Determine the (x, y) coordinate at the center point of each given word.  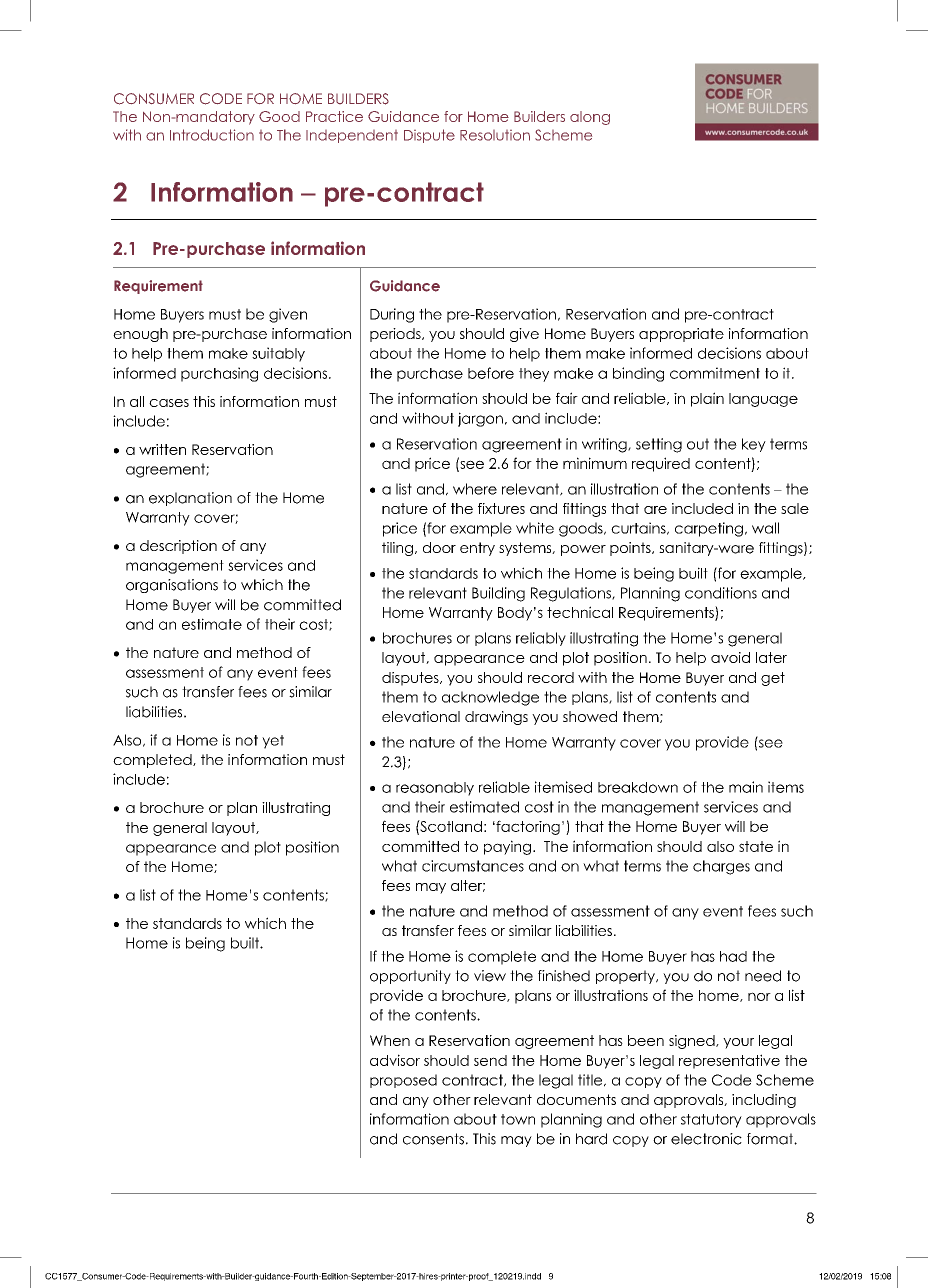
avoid (730, 657)
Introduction (212, 135)
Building (498, 594)
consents (433, 1139)
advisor (395, 1060)
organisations (172, 586)
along (590, 118)
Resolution (495, 135)
